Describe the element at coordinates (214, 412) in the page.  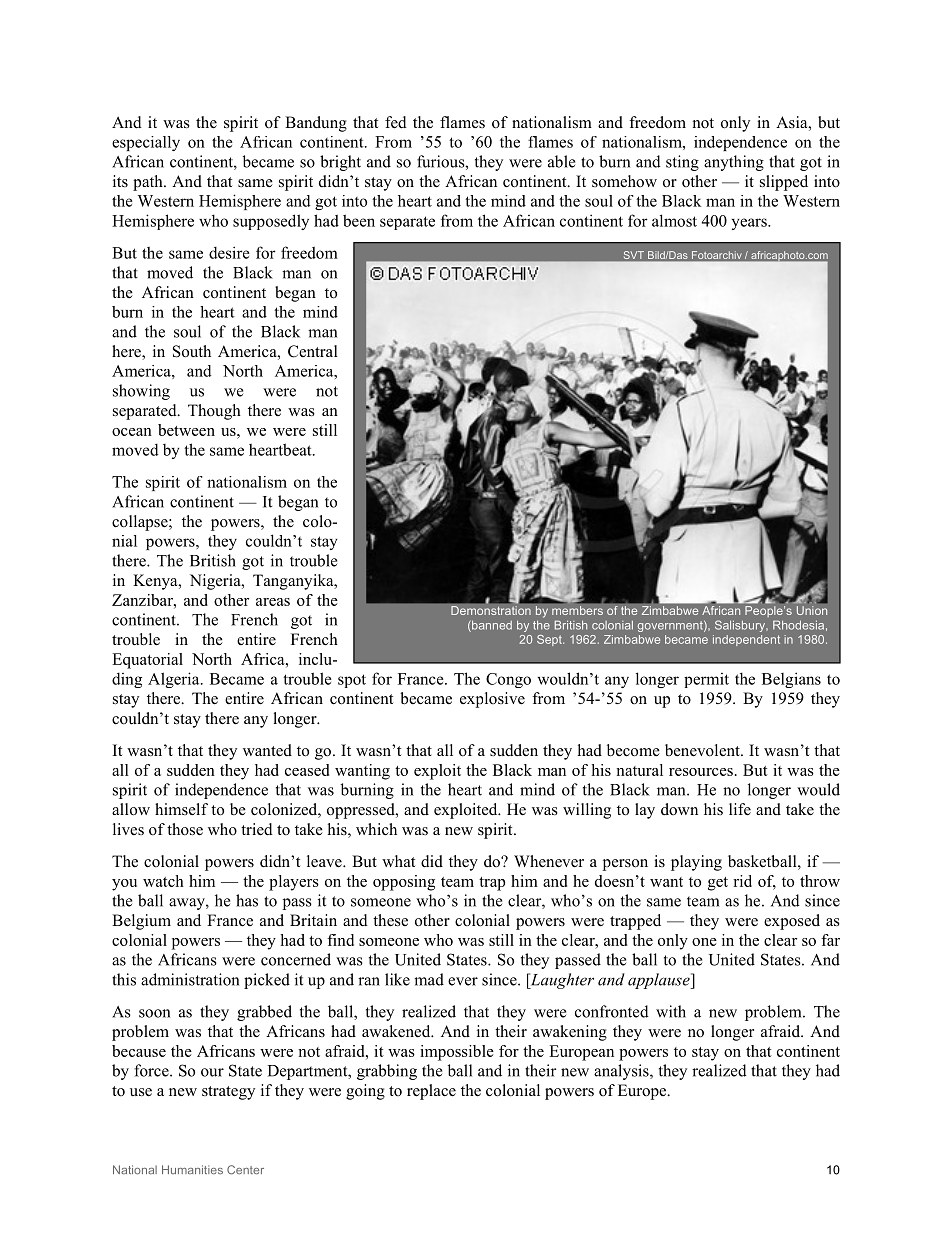
I see `Though` at that location.
